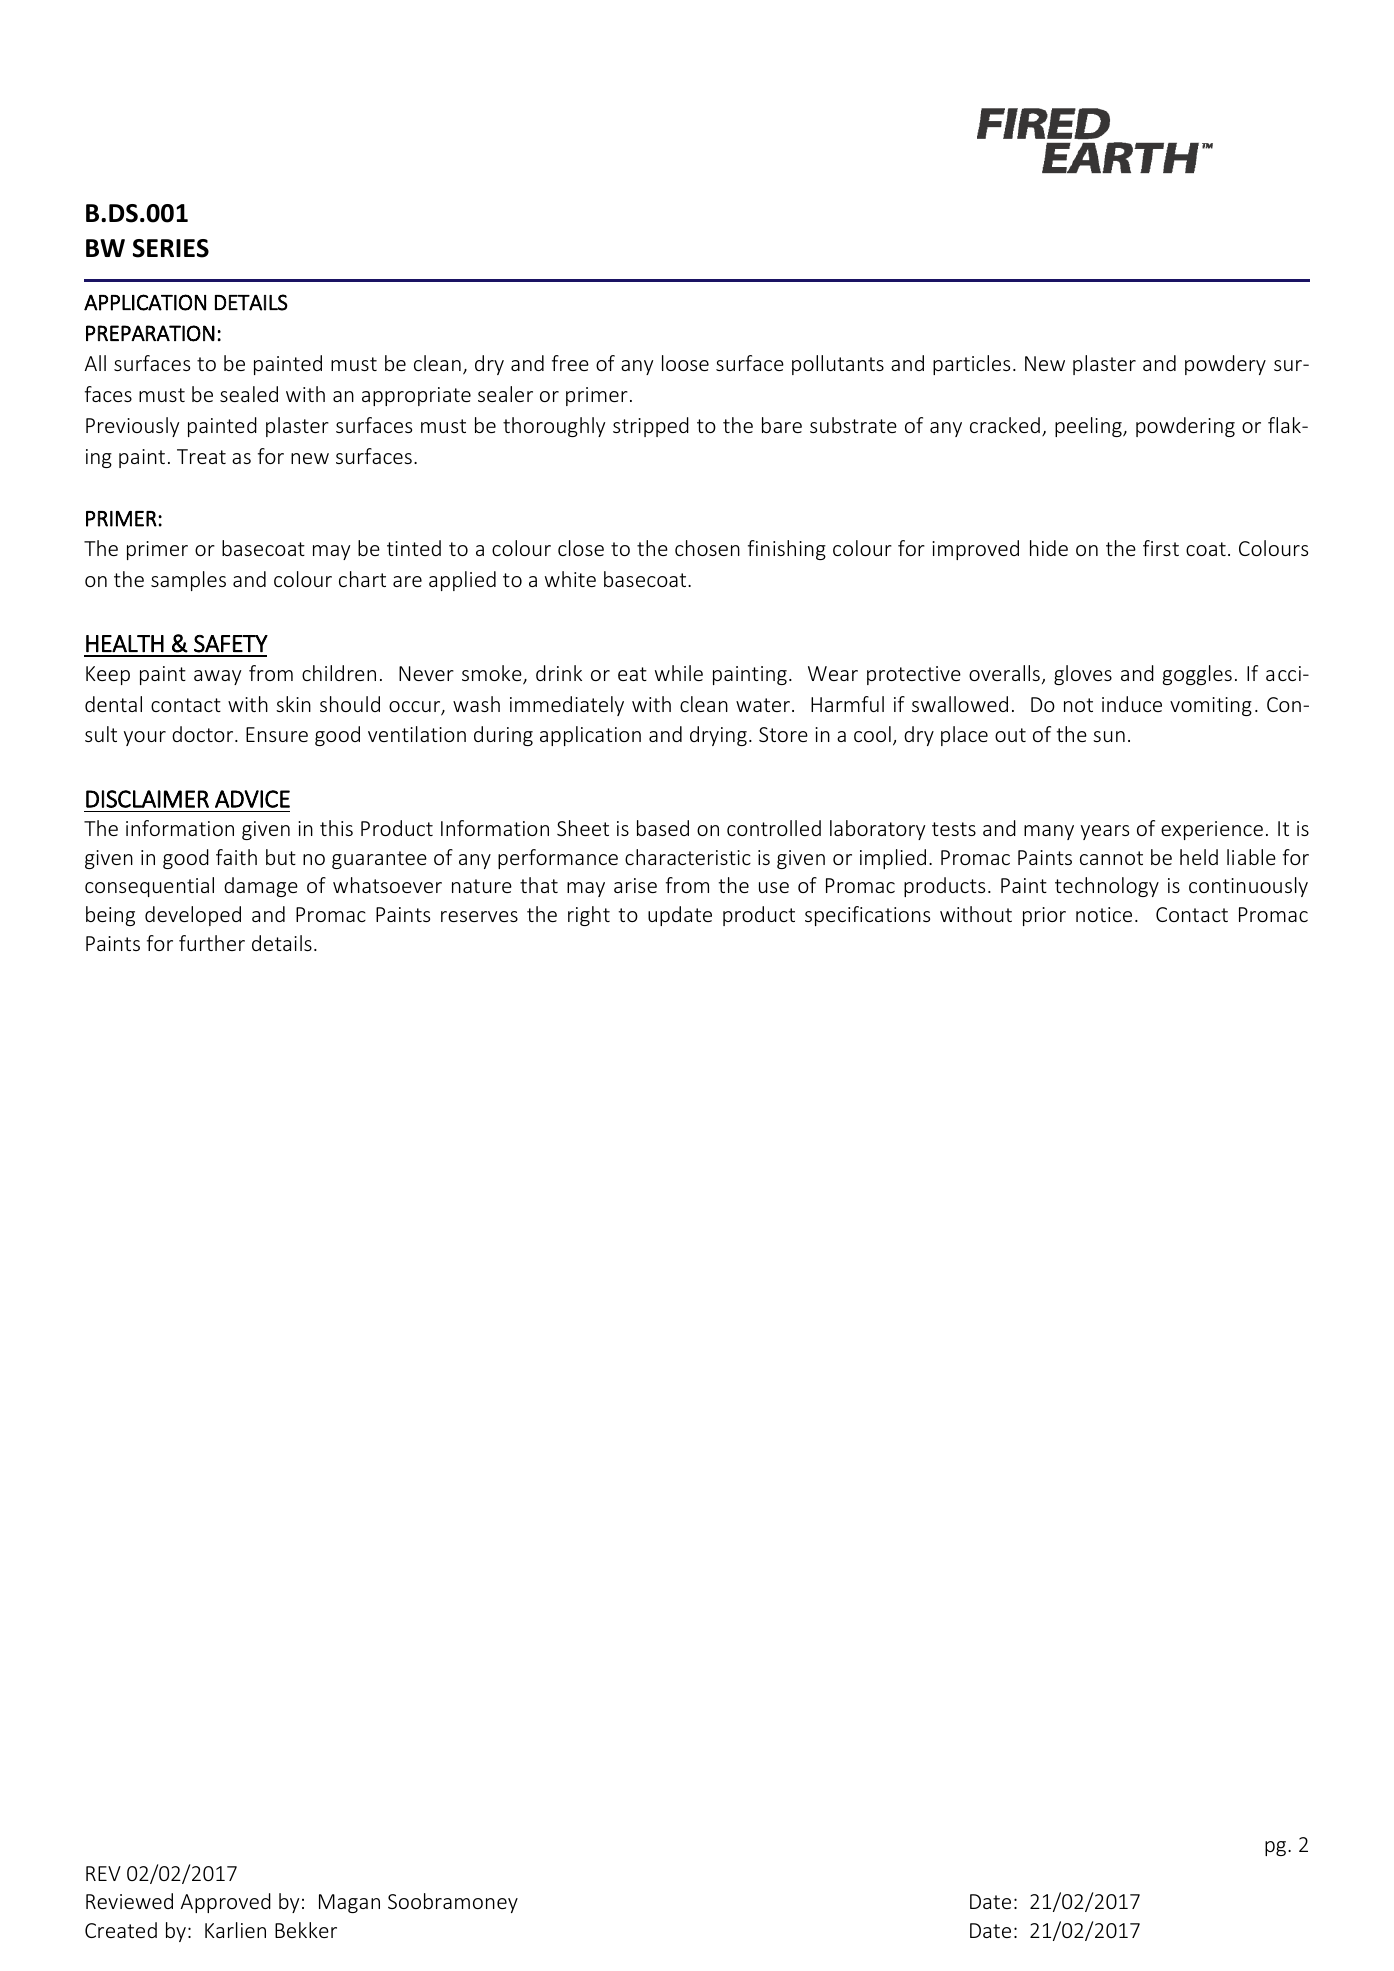 The width and height of the image is (1394, 1971). Describe the element at coordinates (1225, 365) in the image. I see `powdery` at that location.
